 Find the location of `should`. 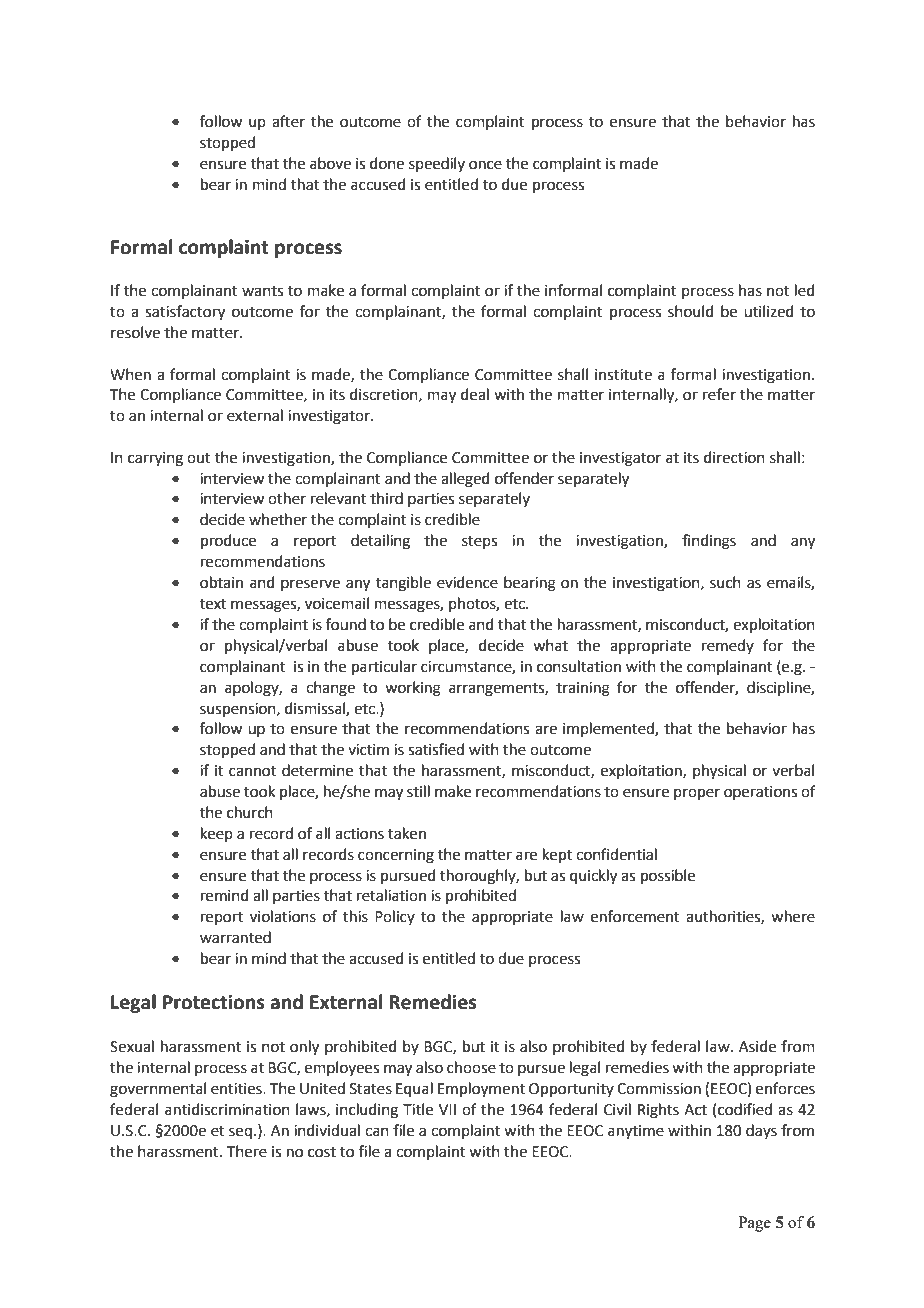

should is located at coordinates (691, 311).
